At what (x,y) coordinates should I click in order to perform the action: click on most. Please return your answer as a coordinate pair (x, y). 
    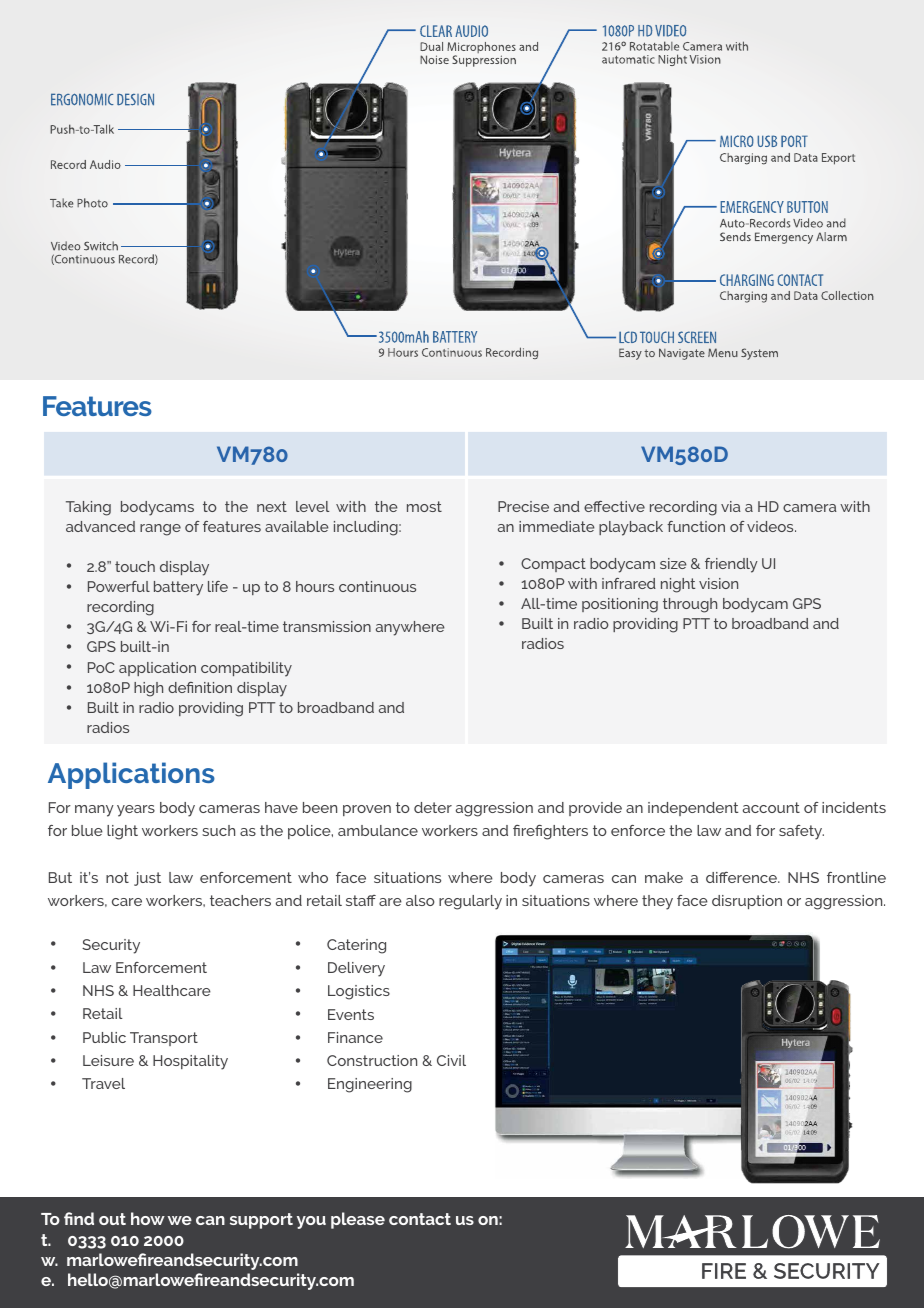
    Looking at the image, I should click on (424, 506).
